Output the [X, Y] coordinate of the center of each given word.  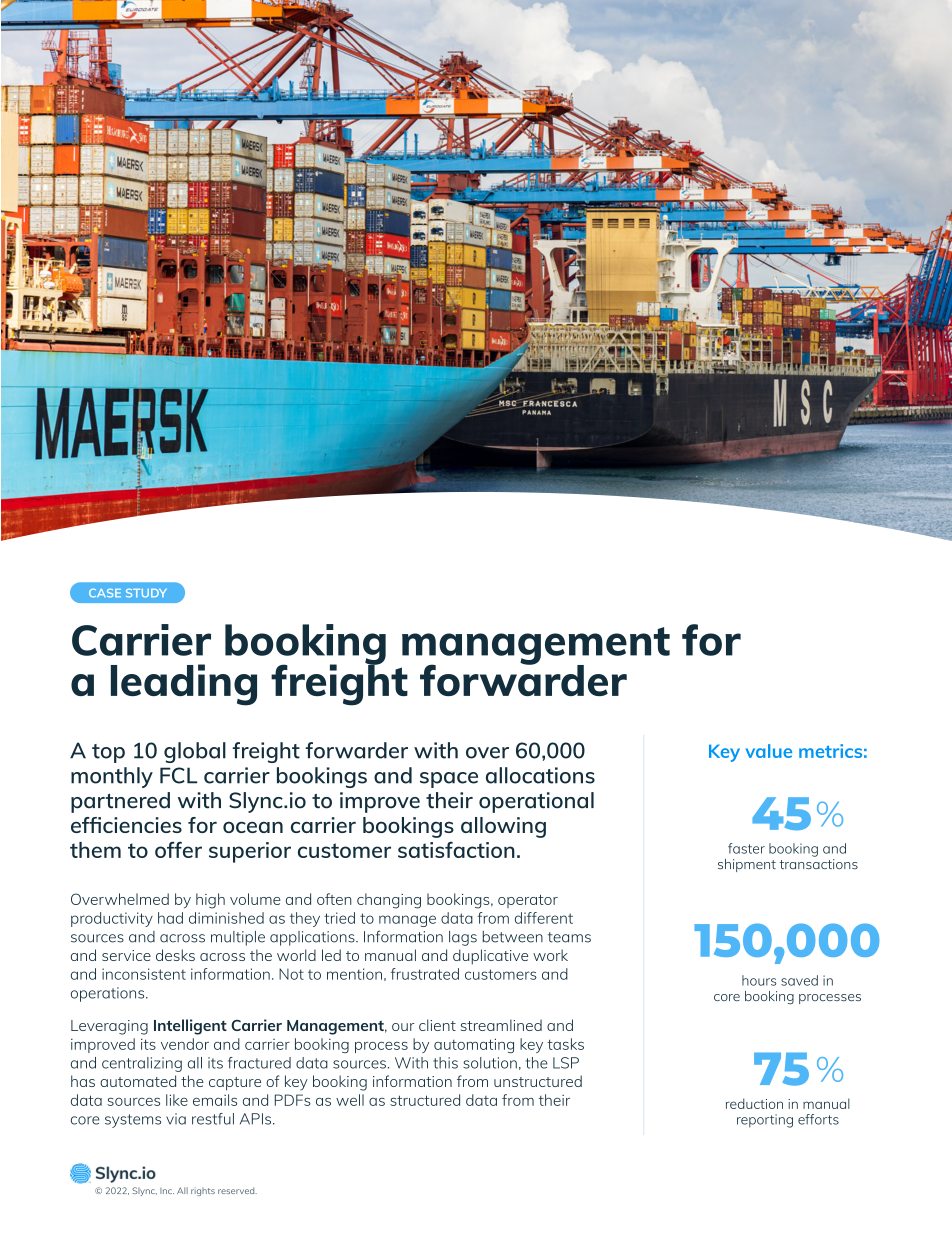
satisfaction [456, 850]
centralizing [142, 1064]
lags [463, 938]
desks [175, 955]
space [449, 780]
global [195, 752]
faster [746, 848]
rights [203, 1191]
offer [178, 849]
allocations [540, 775]
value [769, 751]
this [445, 1063]
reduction [754, 1103]
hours [759, 980]
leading [184, 685]
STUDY [146, 593]
